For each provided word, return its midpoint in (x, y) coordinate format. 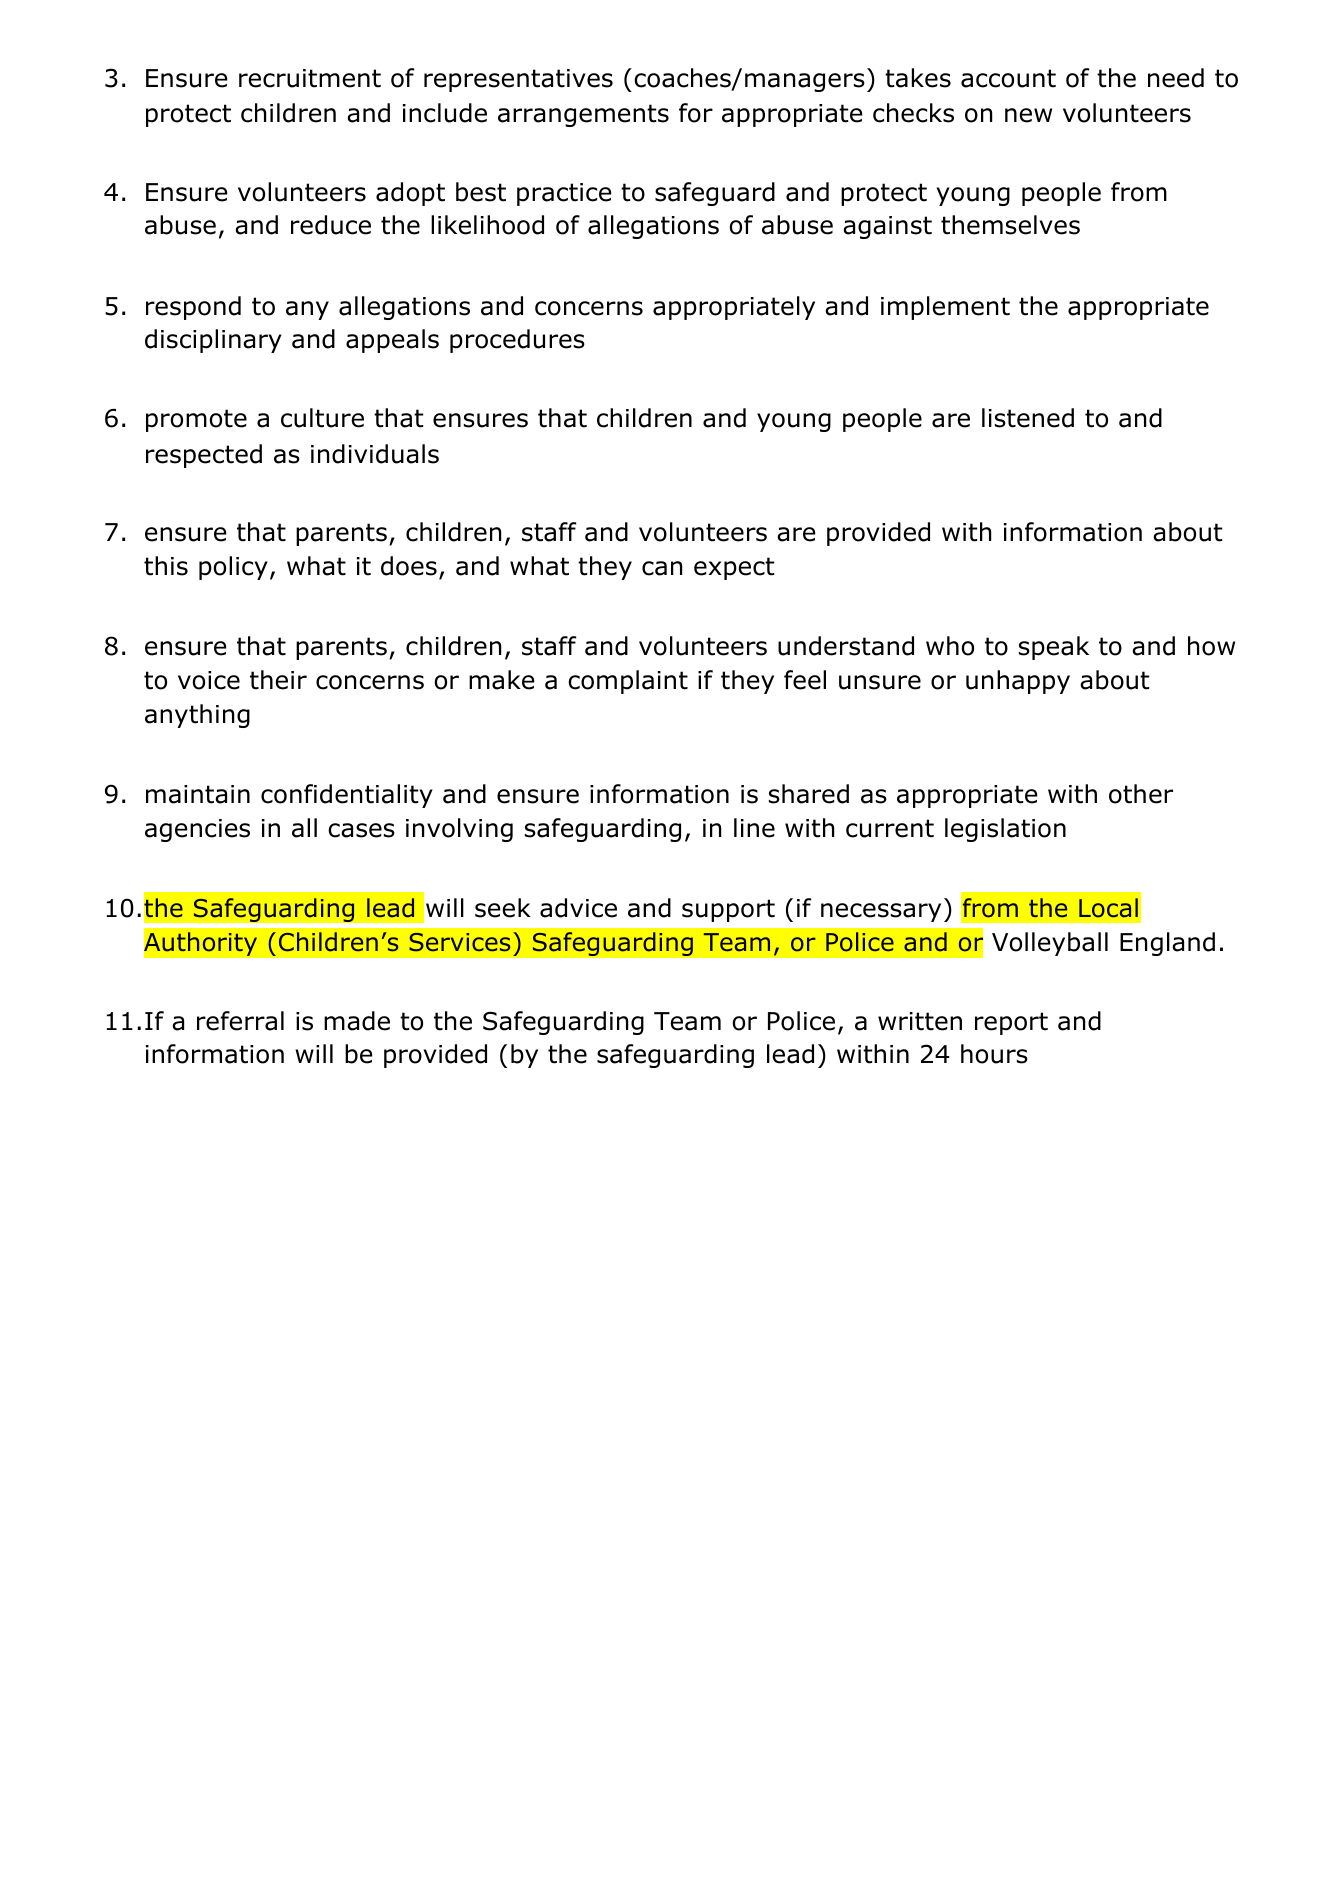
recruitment (310, 78)
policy (233, 568)
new (1028, 115)
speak (1054, 648)
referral (240, 1021)
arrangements (583, 115)
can (662, 568)
